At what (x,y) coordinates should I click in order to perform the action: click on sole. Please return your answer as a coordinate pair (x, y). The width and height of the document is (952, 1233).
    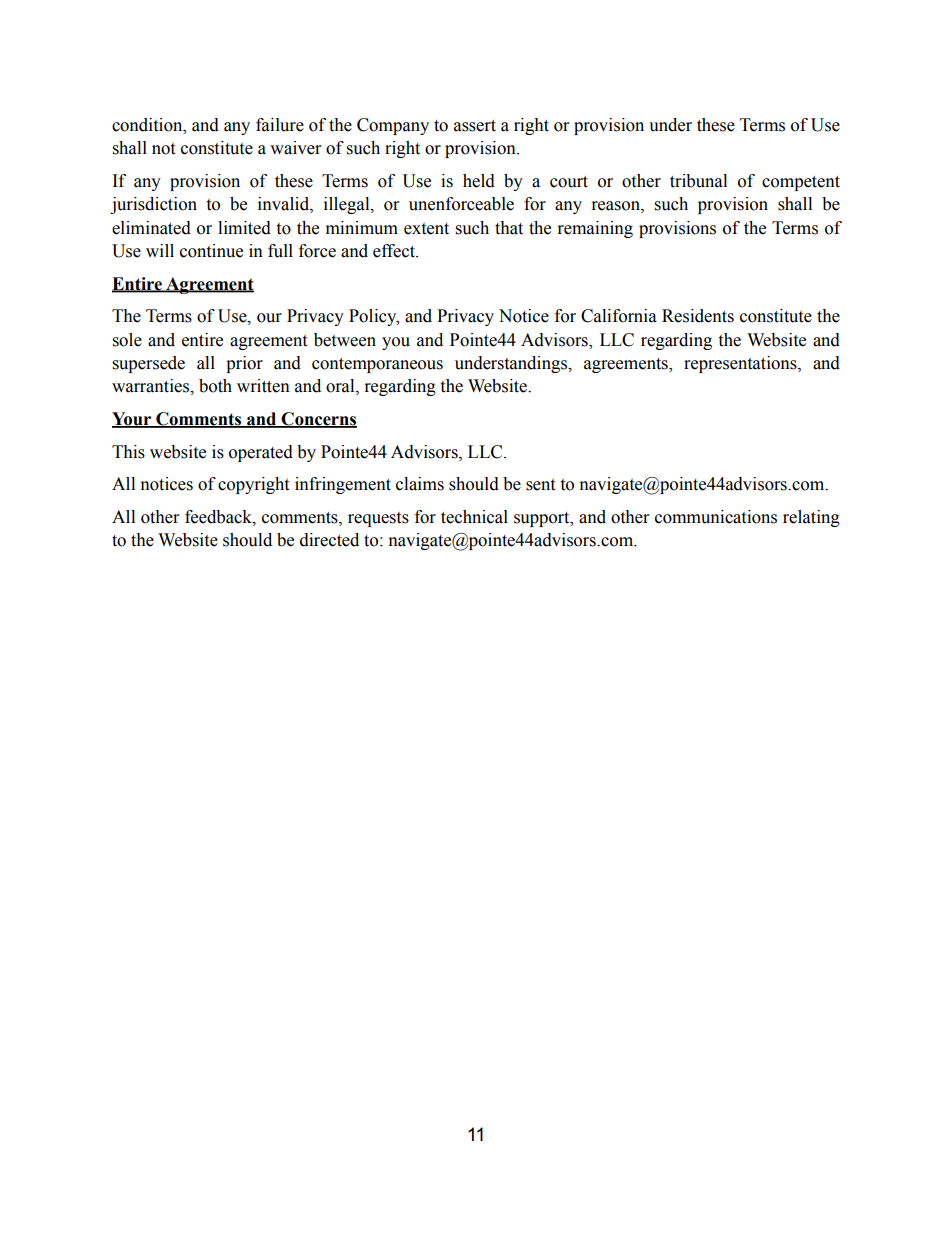
    Looking at the image, I should click on (127, 340).
